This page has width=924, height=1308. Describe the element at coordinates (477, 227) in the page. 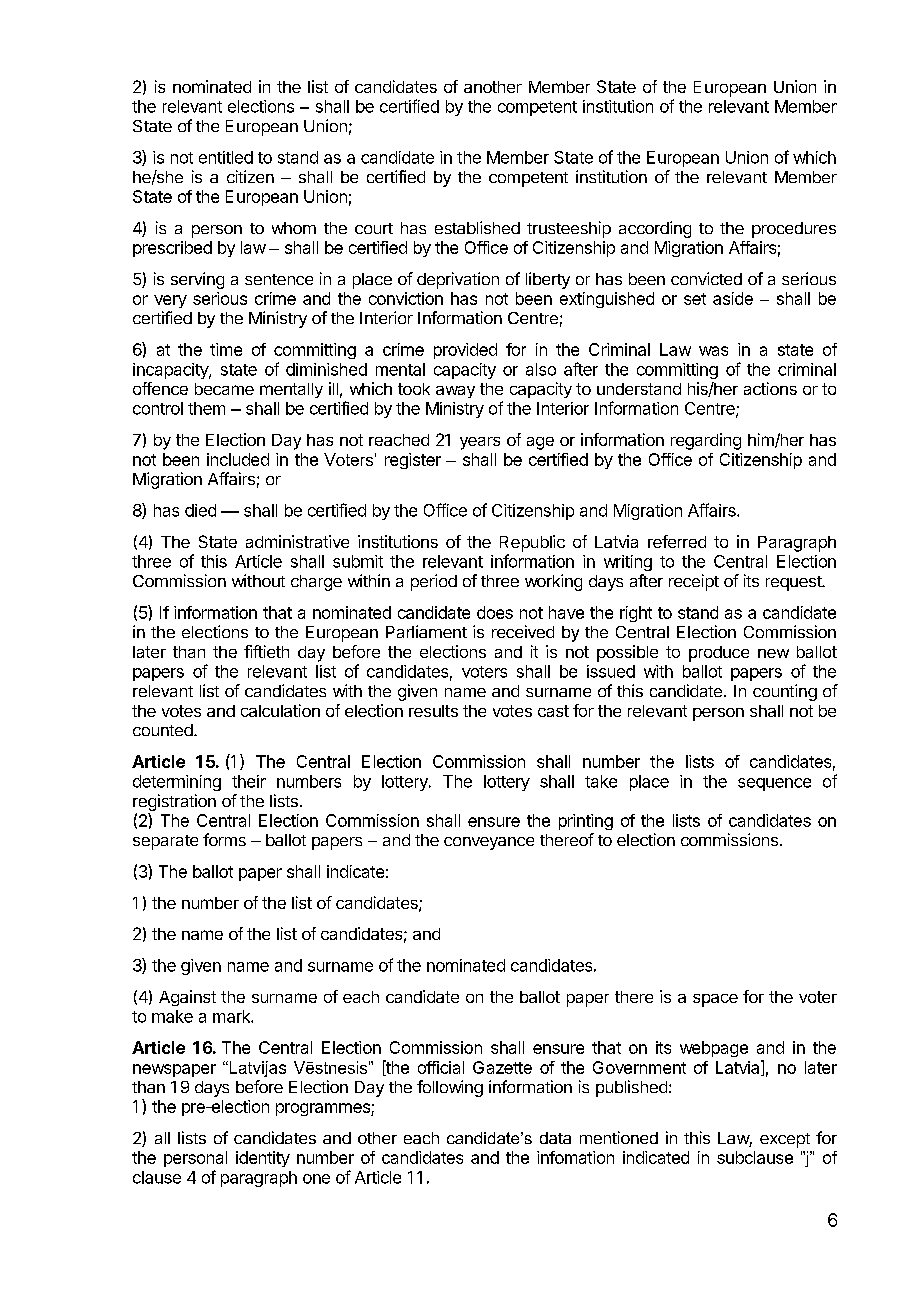

I see `established` at that location.
